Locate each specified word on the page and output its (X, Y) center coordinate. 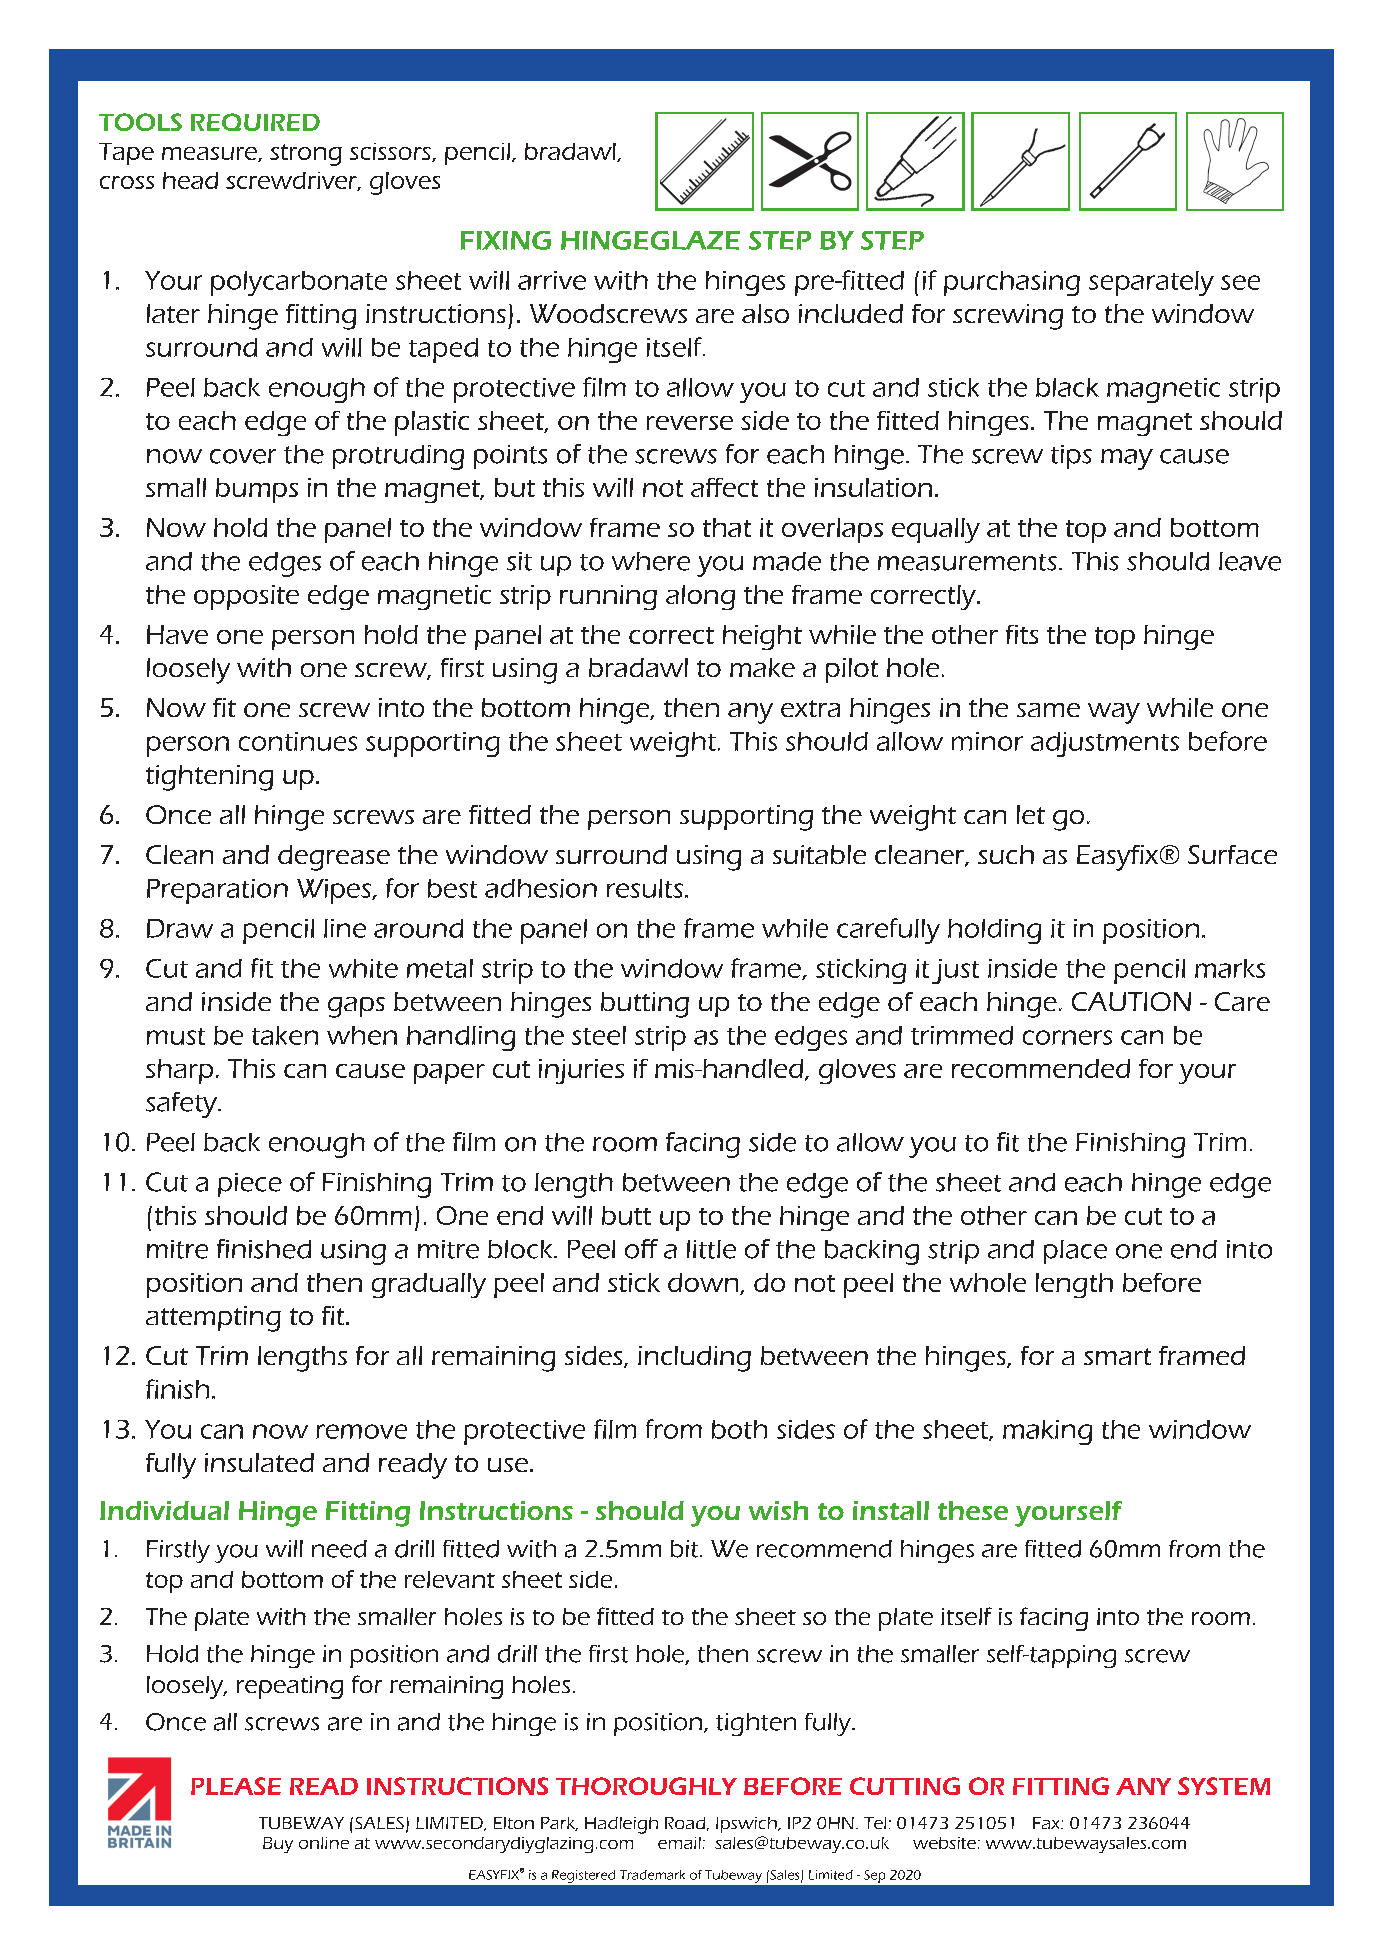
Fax (1047, 1823)
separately (1151, 283)
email (679, 1843)
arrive (552, 280)
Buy (278, 1845)
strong (306, 155)
